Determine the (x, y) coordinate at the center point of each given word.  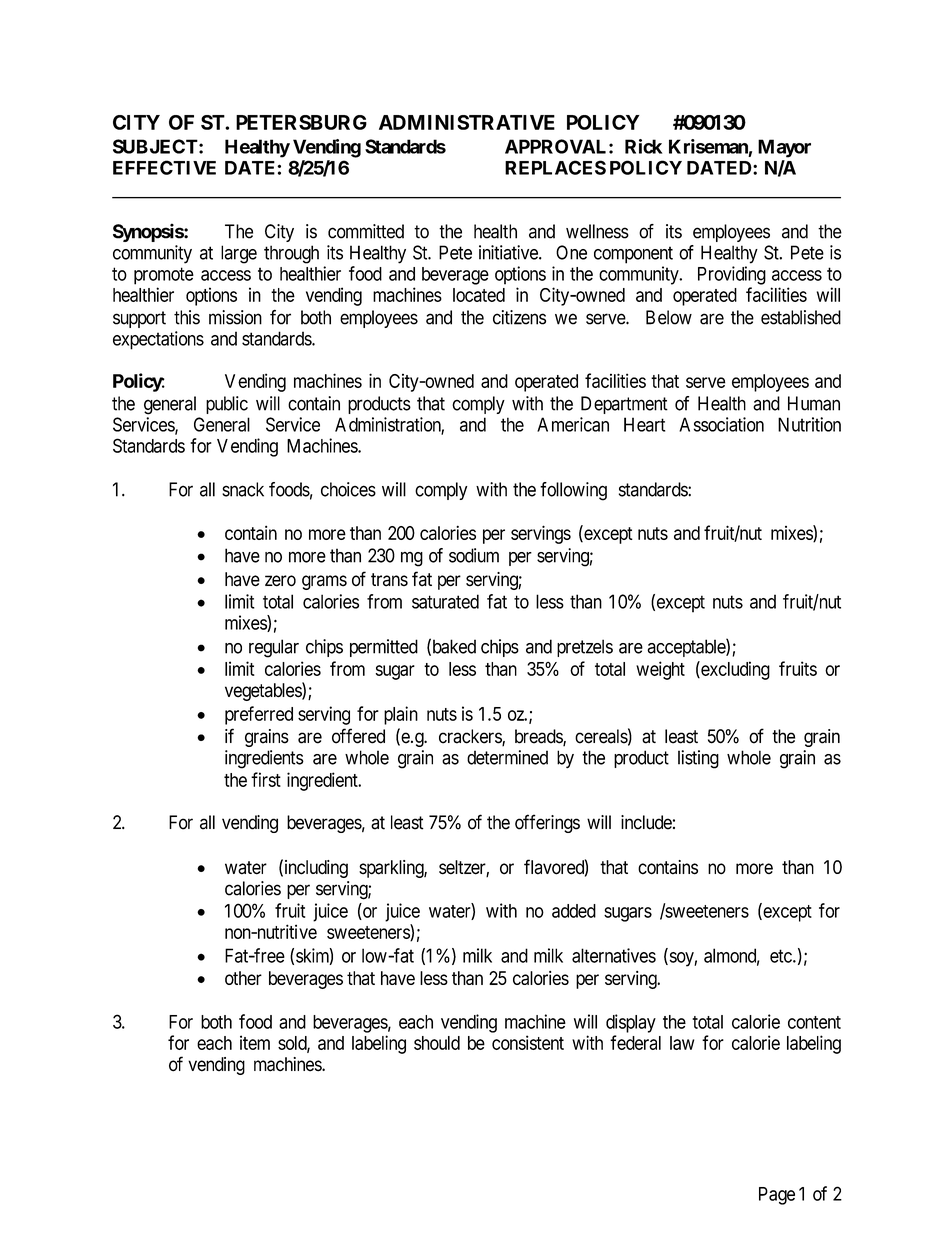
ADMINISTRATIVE (467, 122)
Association (721, 424)
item (255, 1042)
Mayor (784, 148)
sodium (474, 555)
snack (243, 489)
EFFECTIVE (164, 167)
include (646, 822)
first (266, 779)
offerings (547, 823)
